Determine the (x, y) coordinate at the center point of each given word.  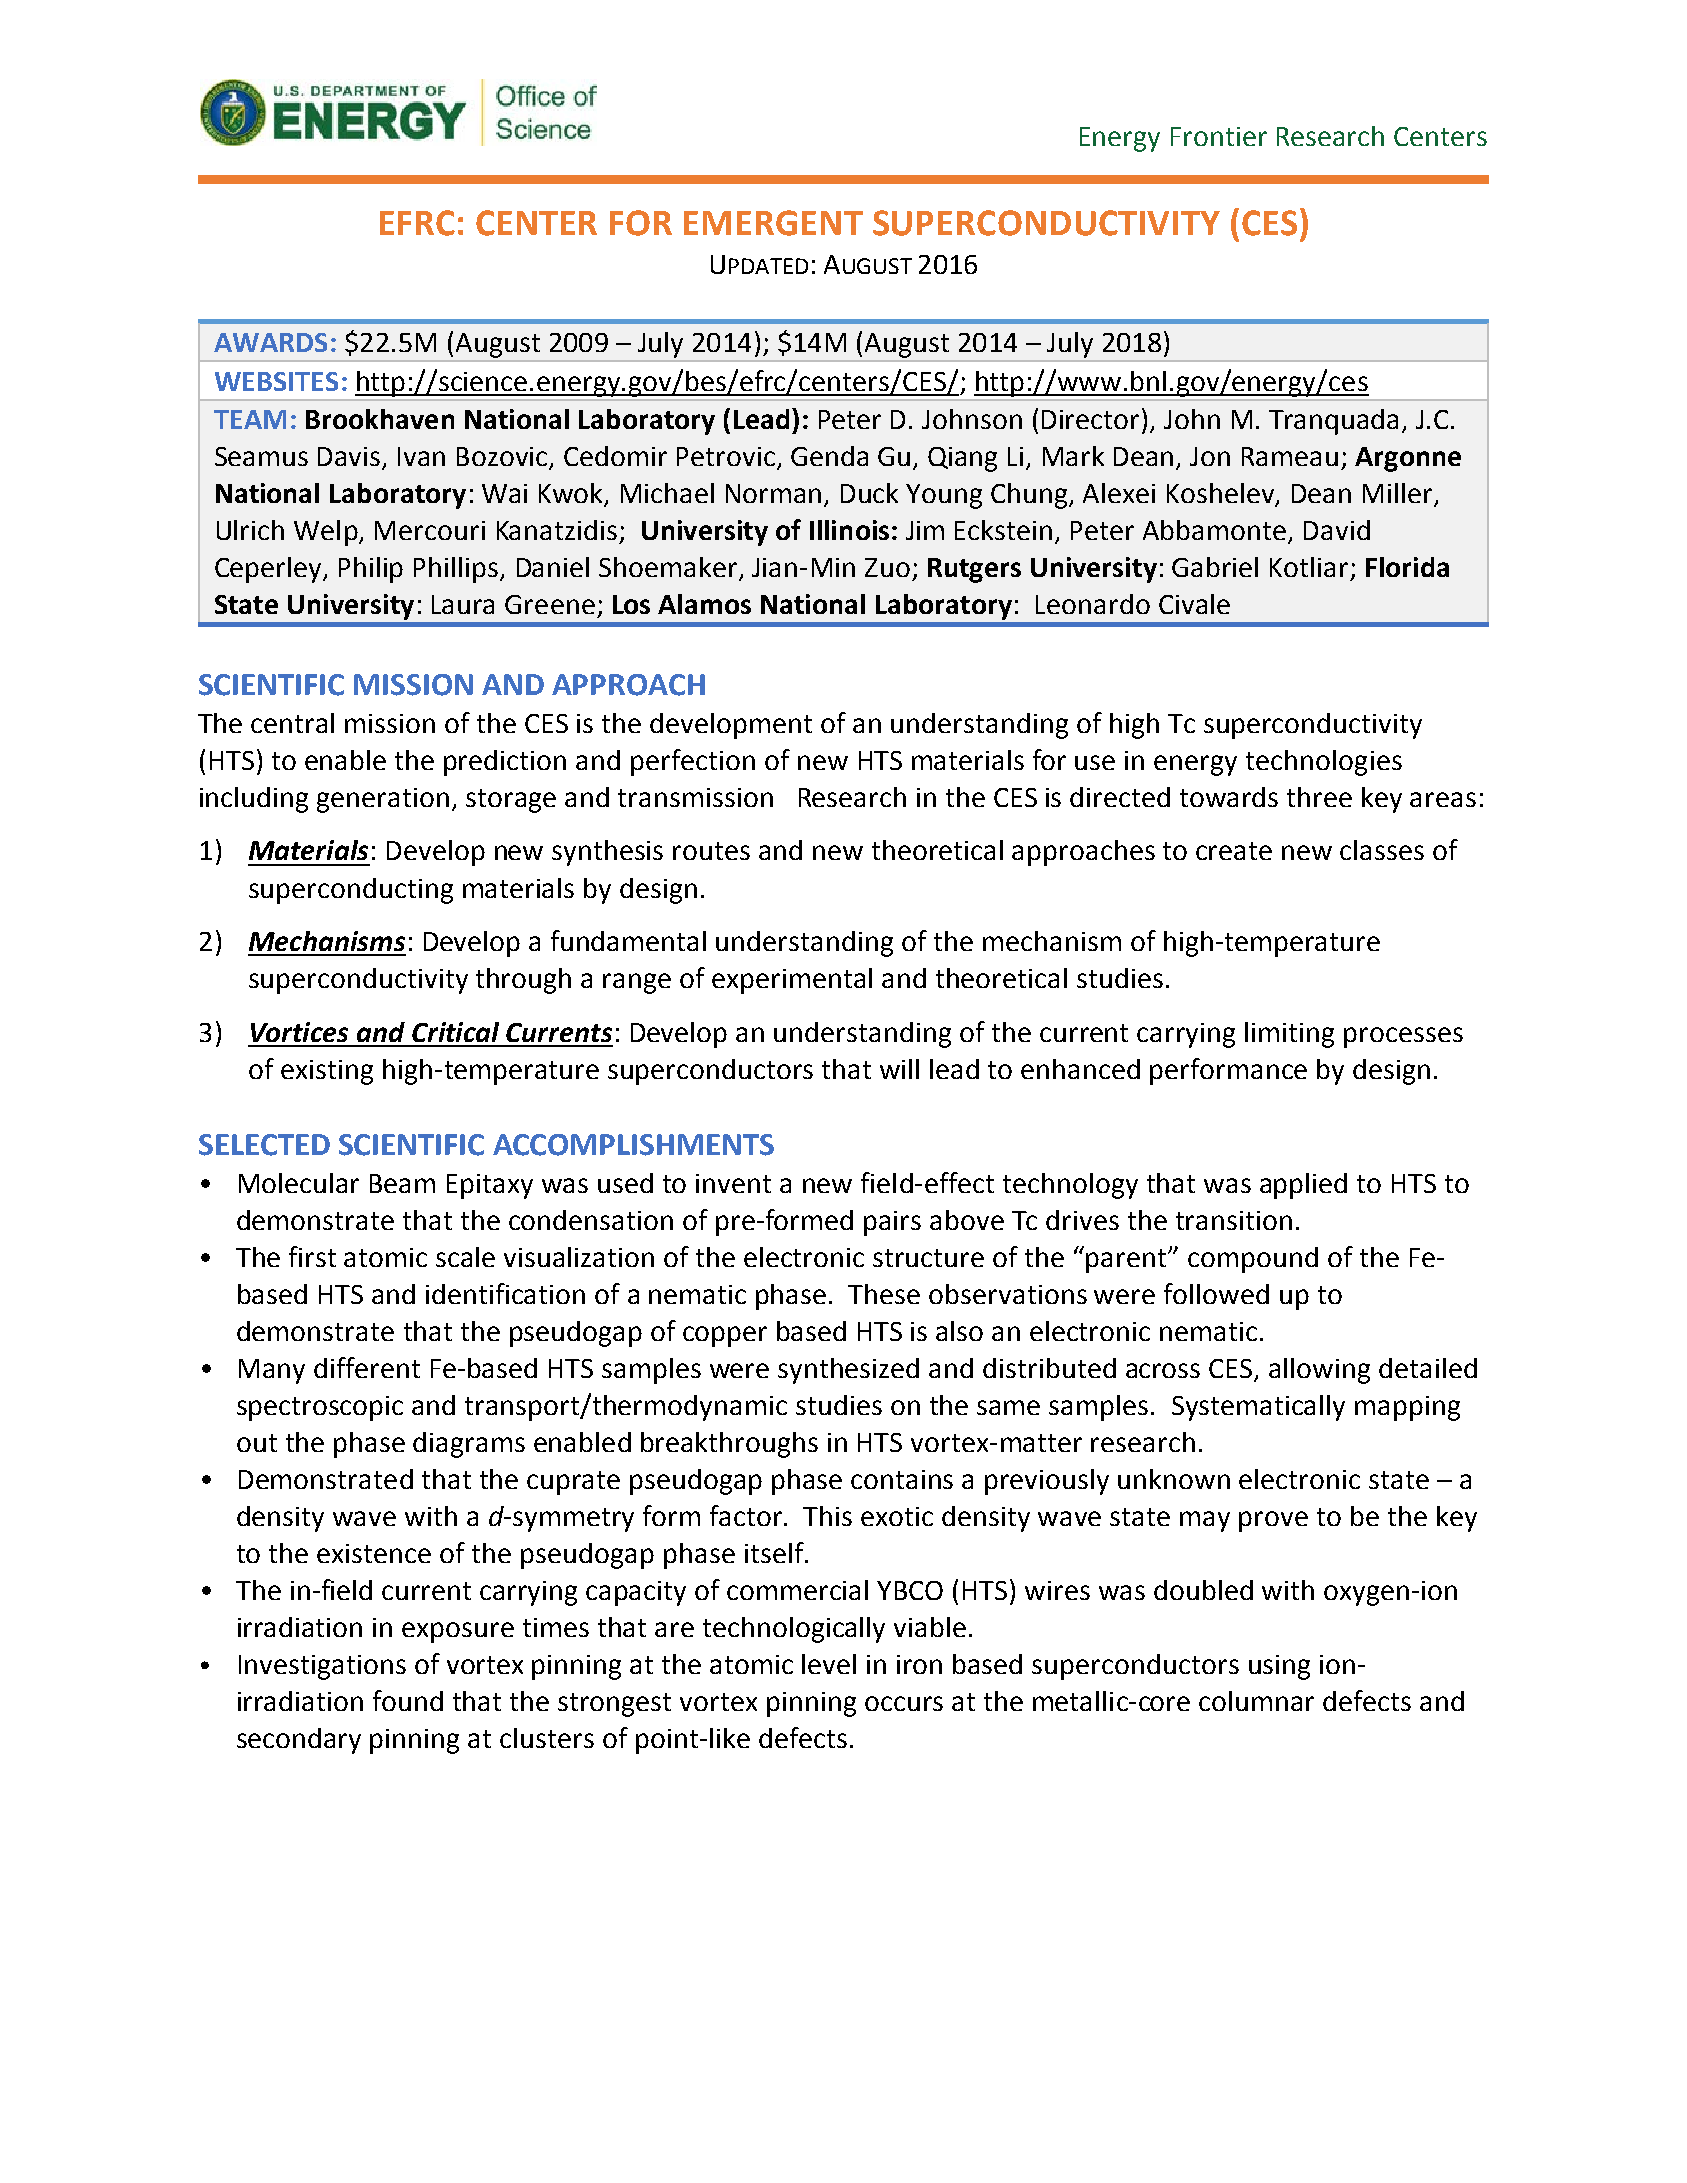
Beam (402, 1183)
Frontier (1219, 136)
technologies (1324, 763)
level (829, 1664)
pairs (892, 1223)
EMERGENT (773, 223)
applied (1303, 1186)
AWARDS (270, 342)
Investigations (322, 1667)
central (292, 723)
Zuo (887, 567)
